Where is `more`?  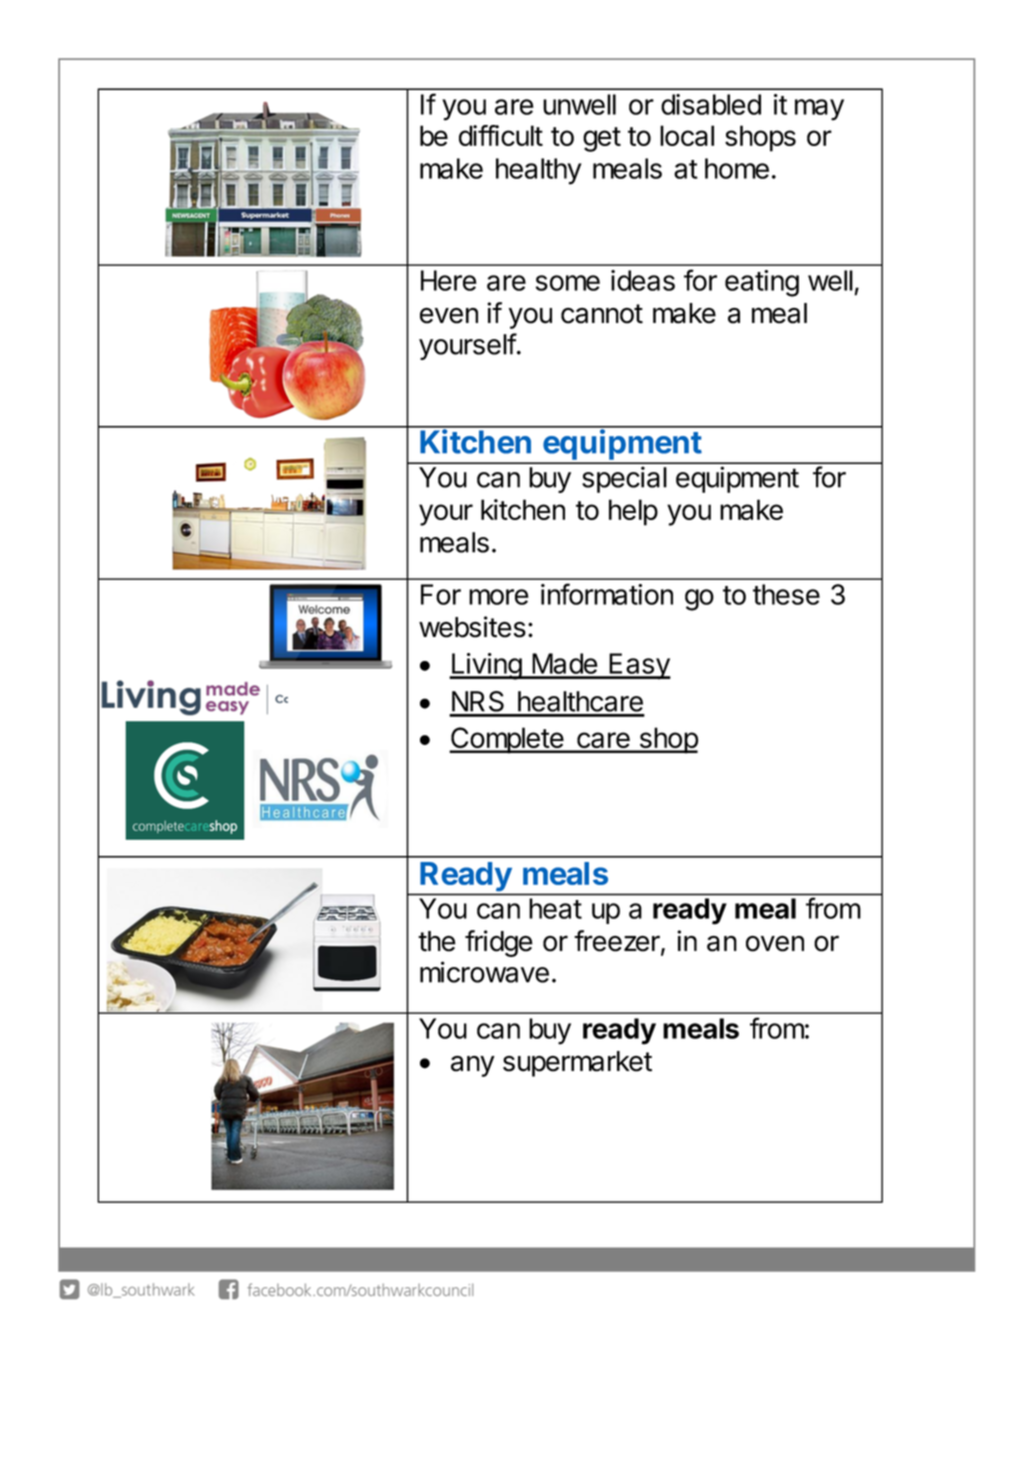
more is located at coordinates (499, 597).
